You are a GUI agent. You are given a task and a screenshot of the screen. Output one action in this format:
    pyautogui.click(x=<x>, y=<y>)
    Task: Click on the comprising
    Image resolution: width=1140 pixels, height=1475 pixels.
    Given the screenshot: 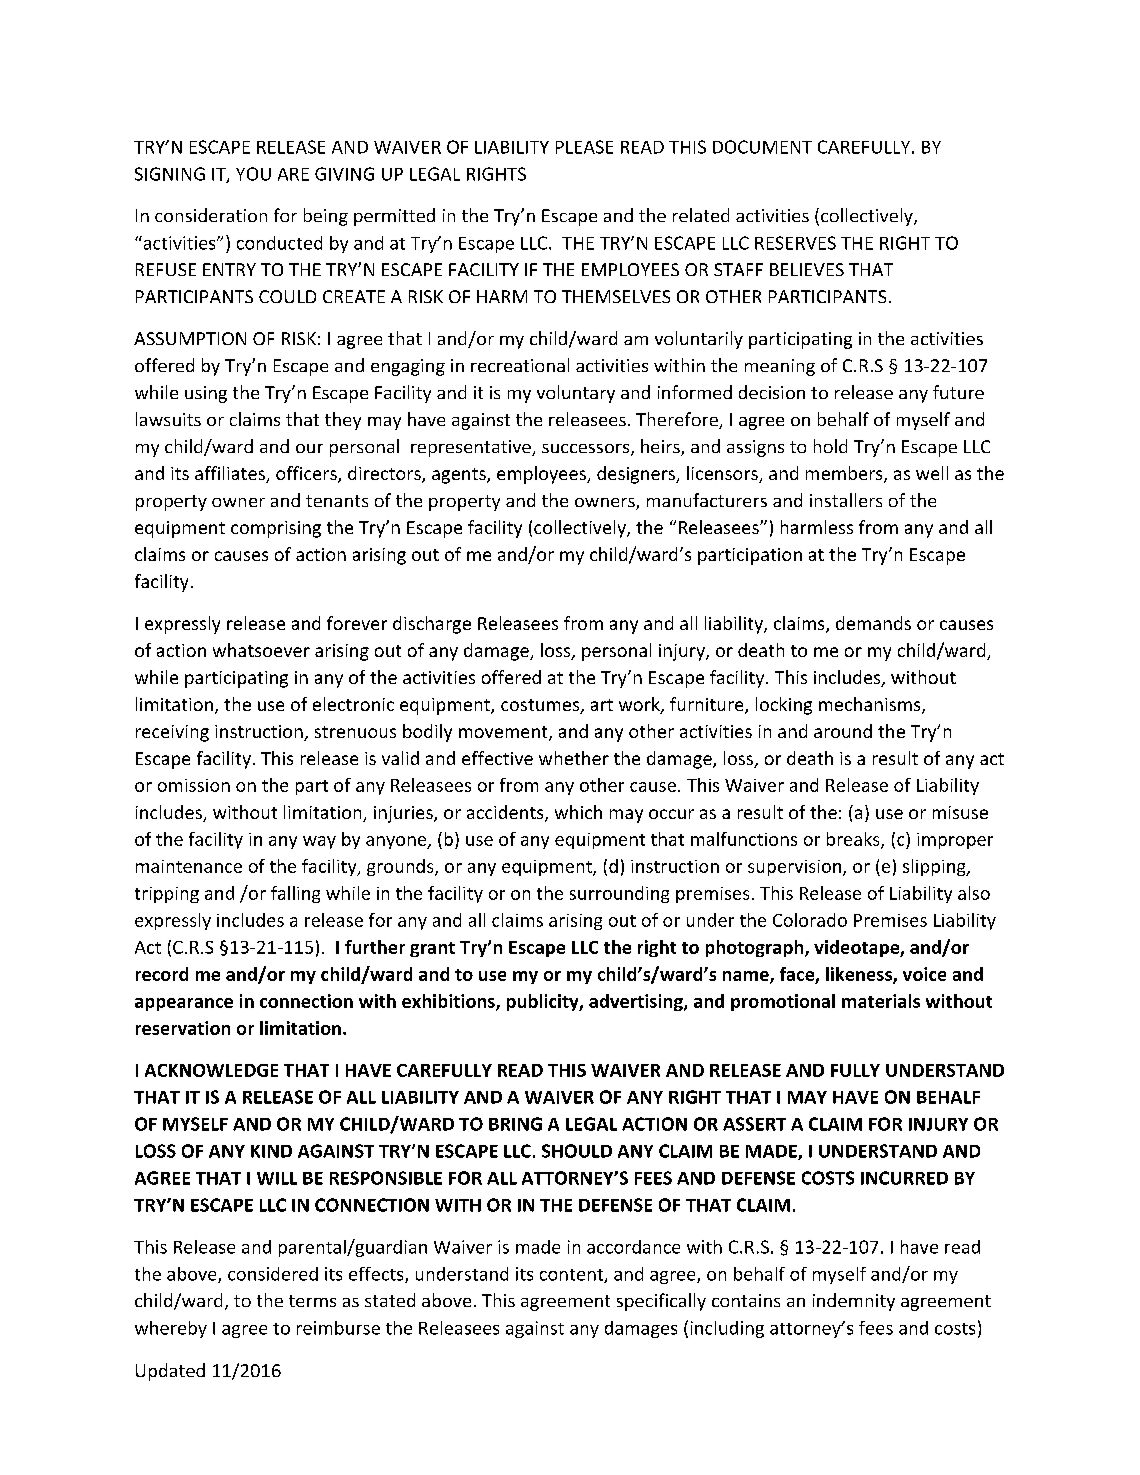 What is the action you would take?
    pyautogui.click(x=276, y=529)
